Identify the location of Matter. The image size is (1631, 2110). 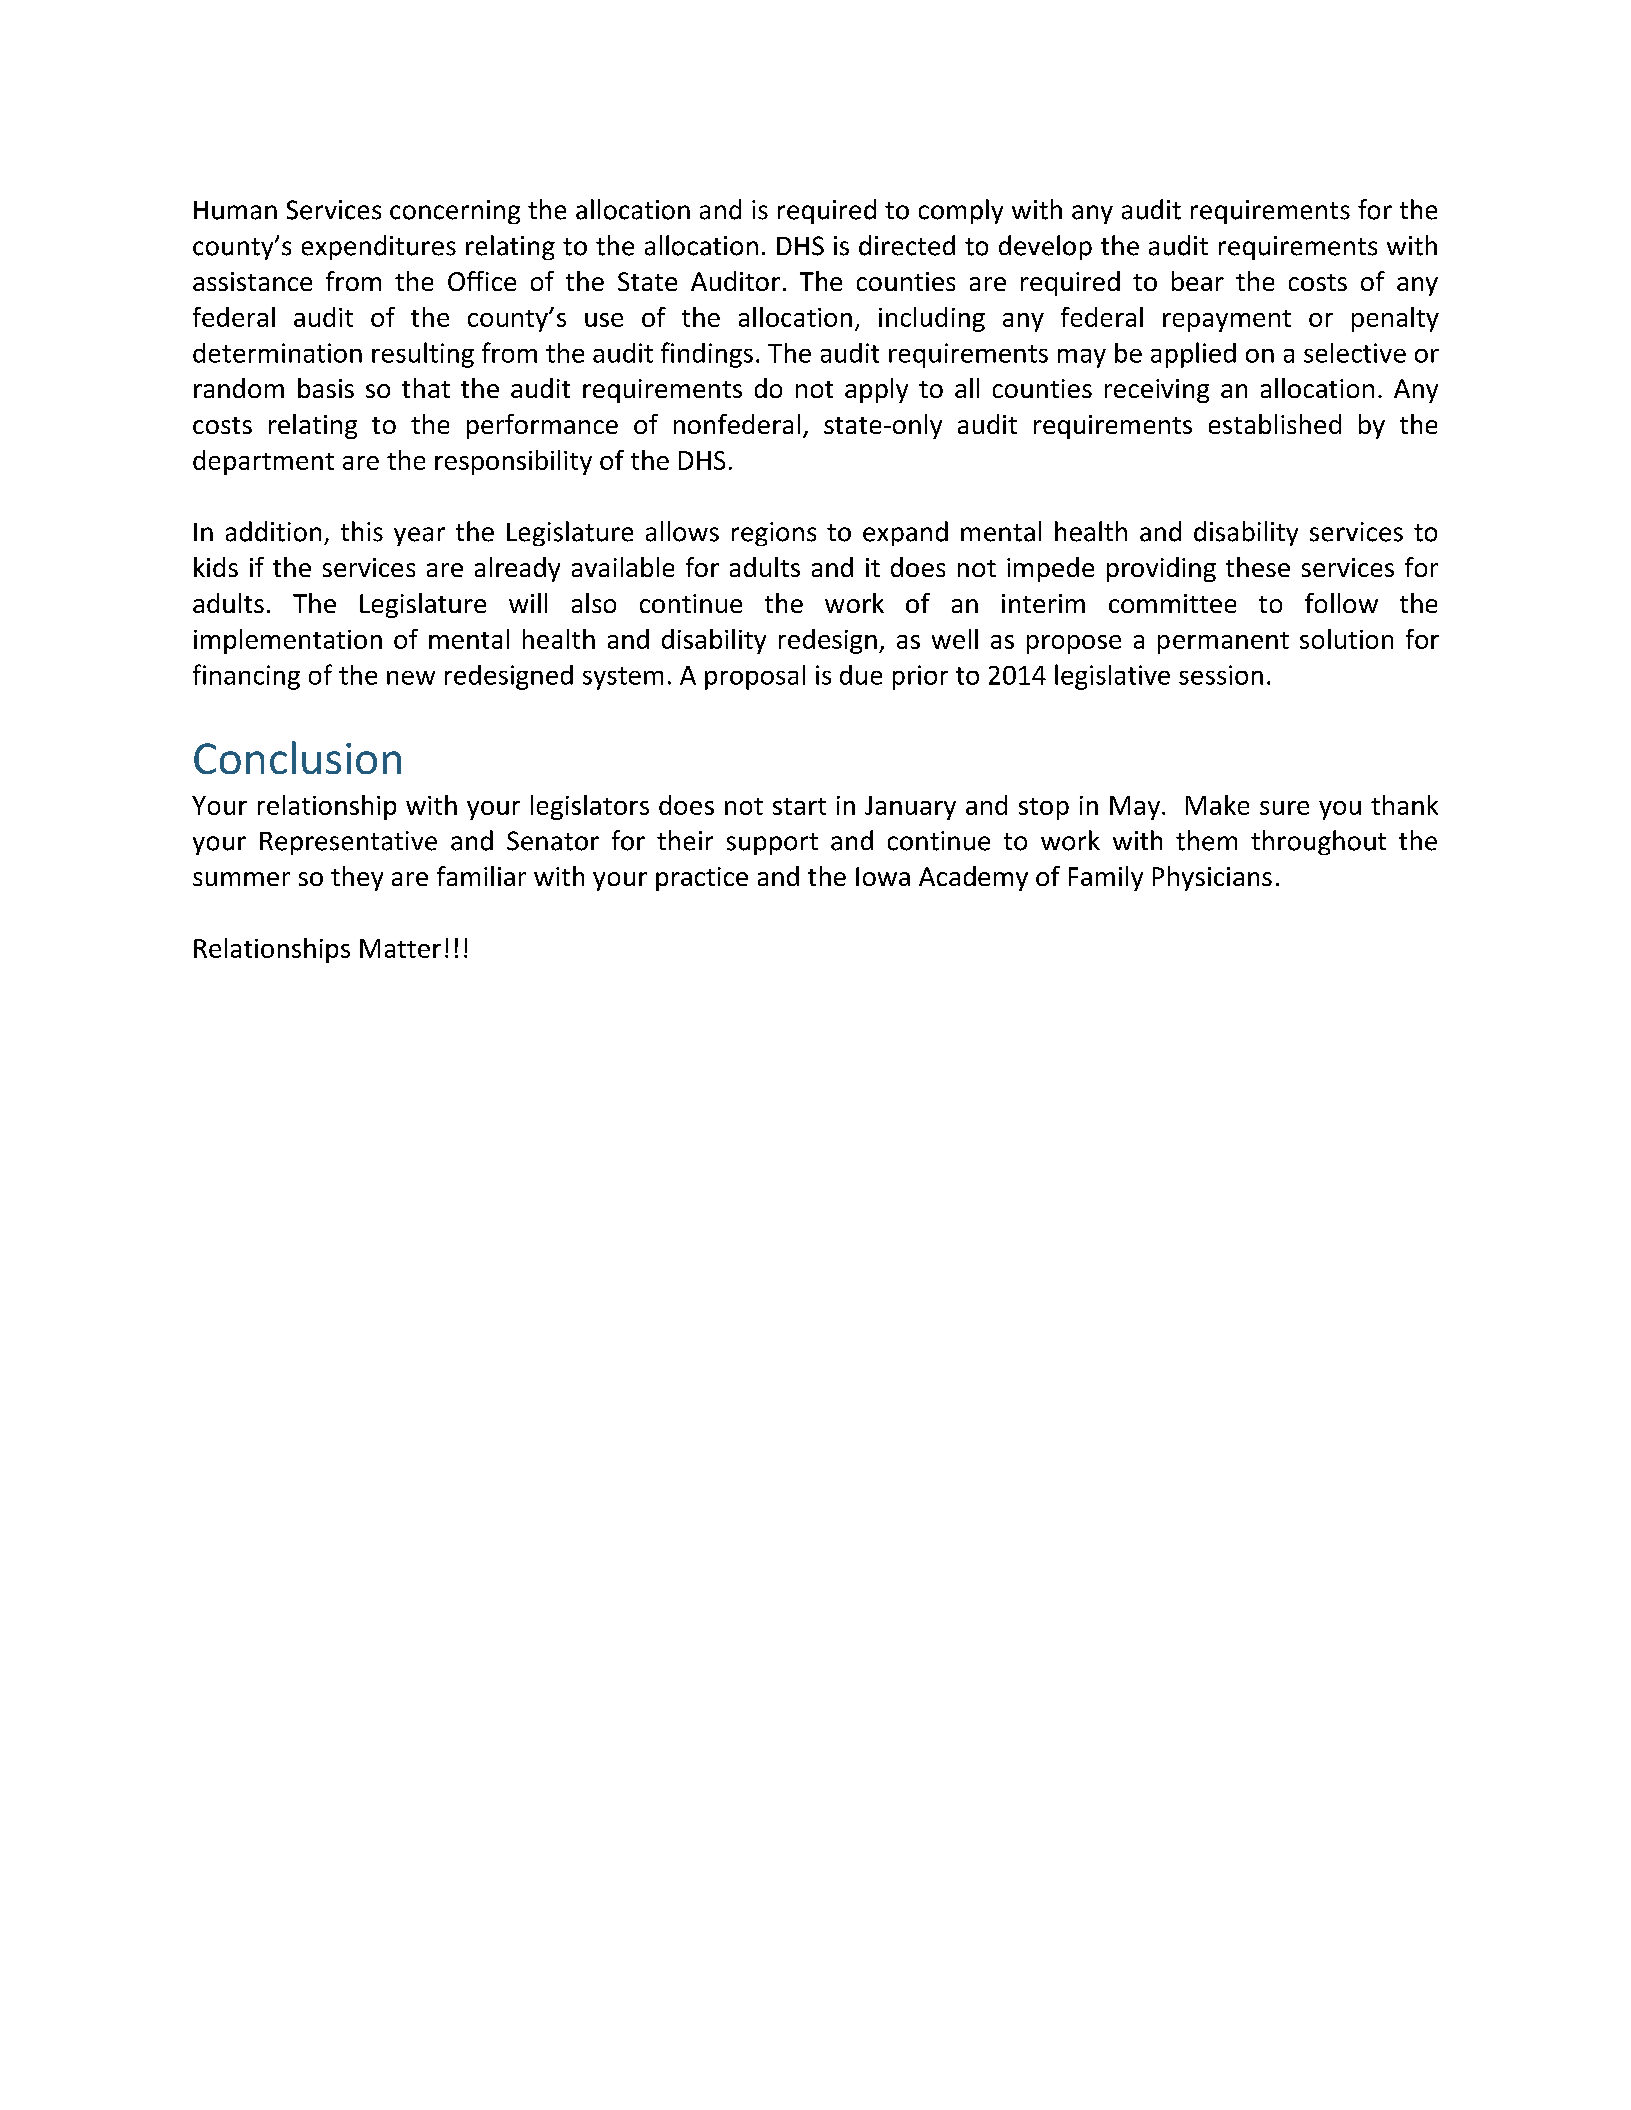
(400, 948).
